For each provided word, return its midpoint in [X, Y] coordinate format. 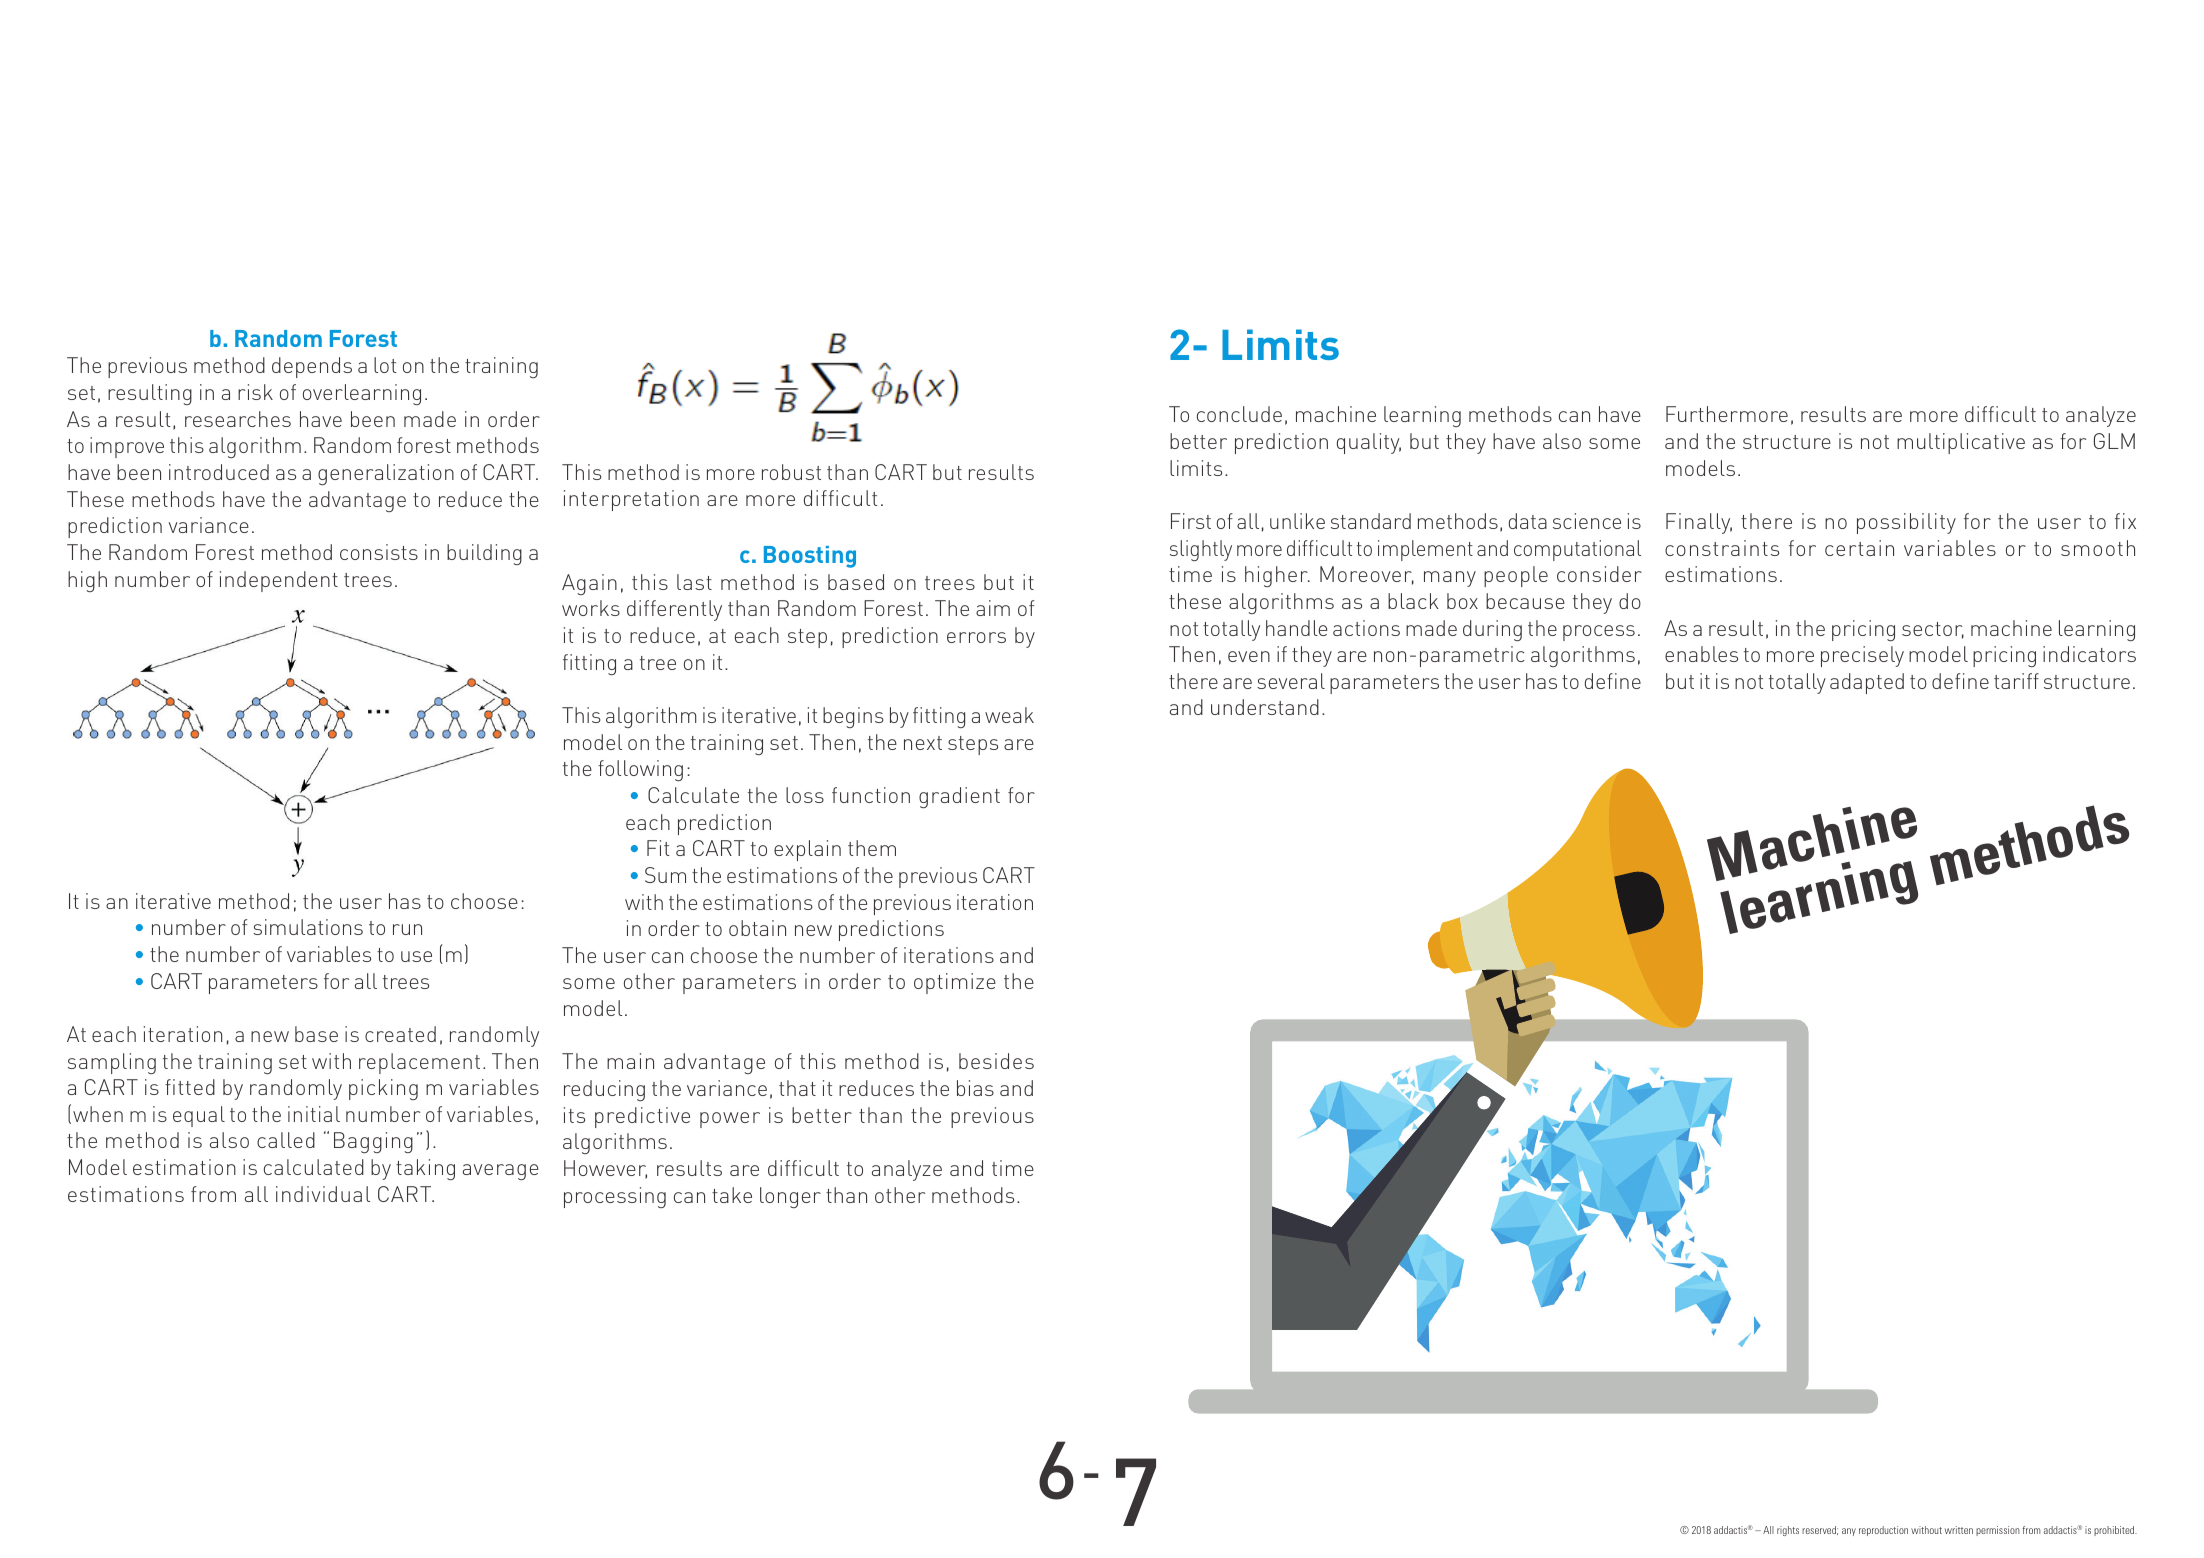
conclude [1239, 414]
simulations [308, 927]
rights [1788, 1531]
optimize [955, 983]
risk [255, 392]
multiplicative [1961, 443]
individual [323, 1194]
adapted [1867, 683]
